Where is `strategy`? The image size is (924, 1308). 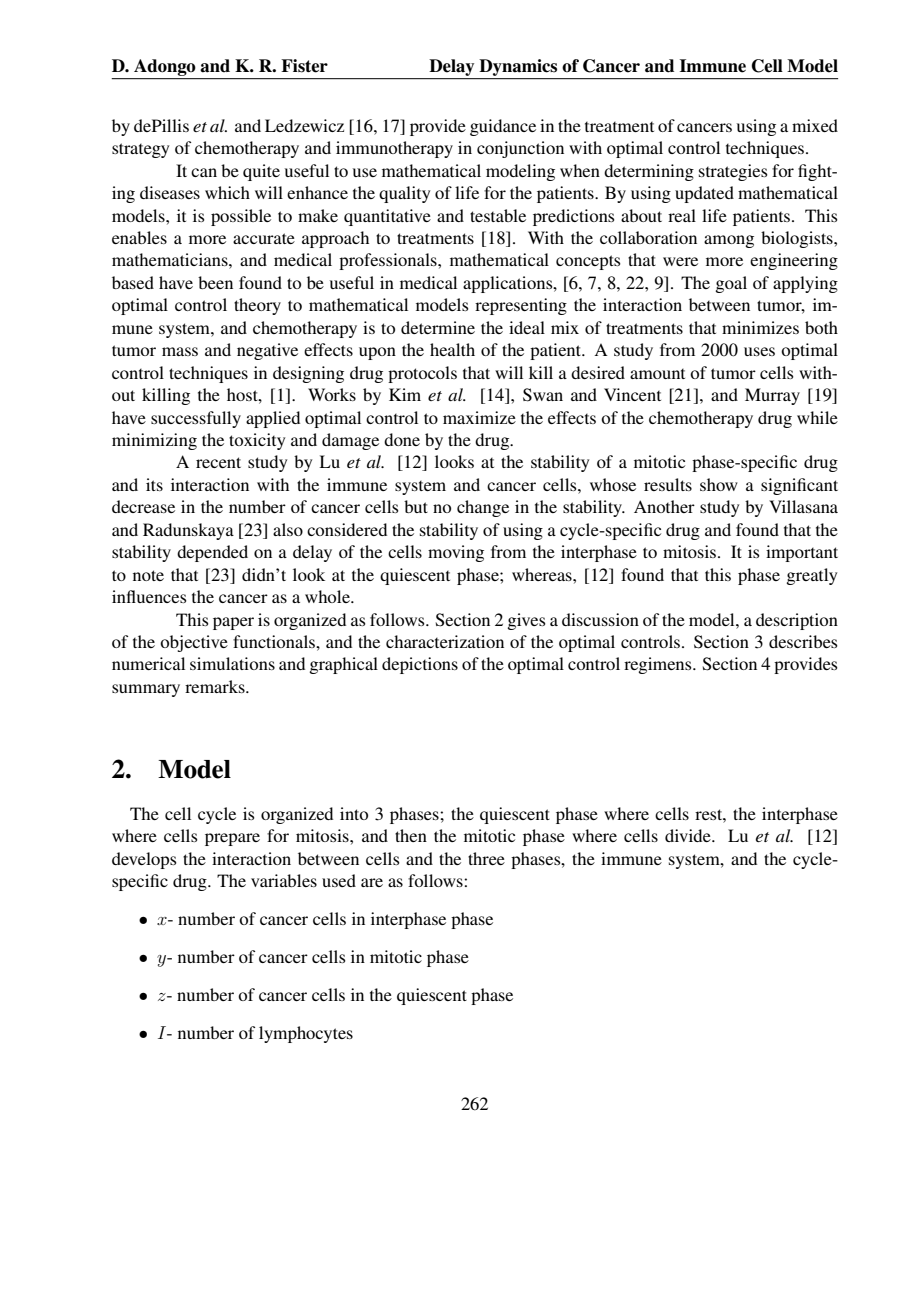
strategy is located at coordinates (140, 150).
